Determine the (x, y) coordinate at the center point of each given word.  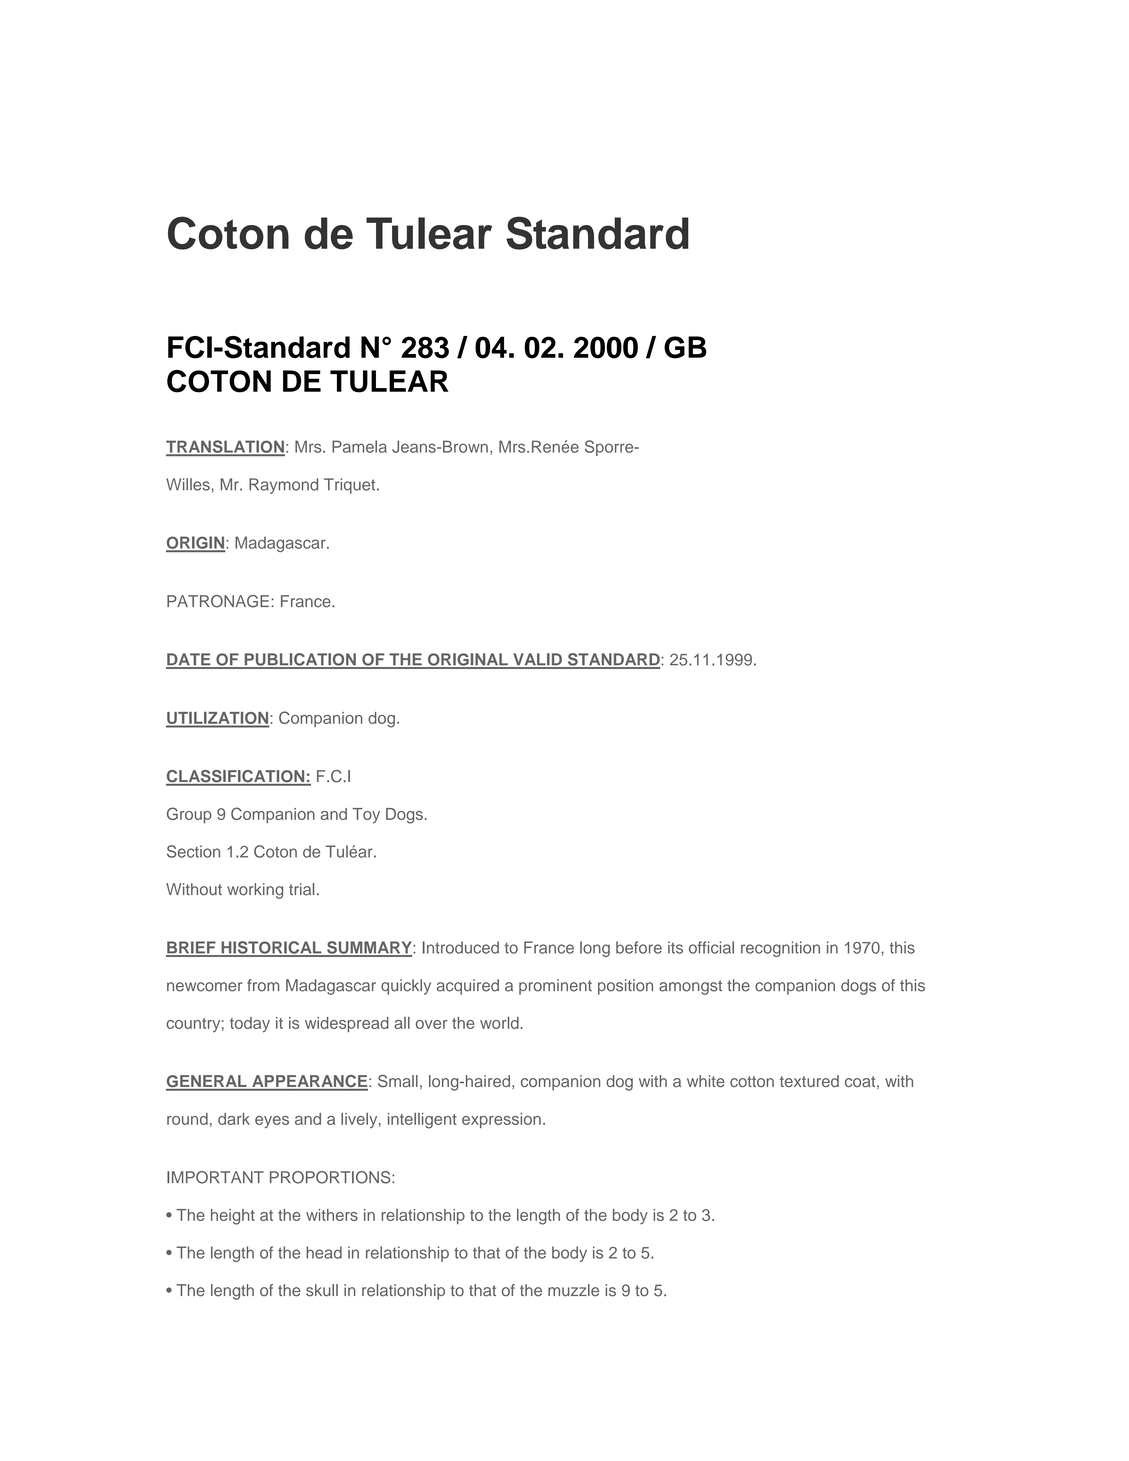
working (255, 891)
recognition (780, 949)
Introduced (461, 947)
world (499, 1023)
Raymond (283, 486)
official (711, 947)
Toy (366, 816)
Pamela (359, 446)
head (324, 1252)
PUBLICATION (300, 660)
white (706, 1081)
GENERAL (207, 1082)
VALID (537, 660)
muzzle (573, 1290)
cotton (752, 1081)
